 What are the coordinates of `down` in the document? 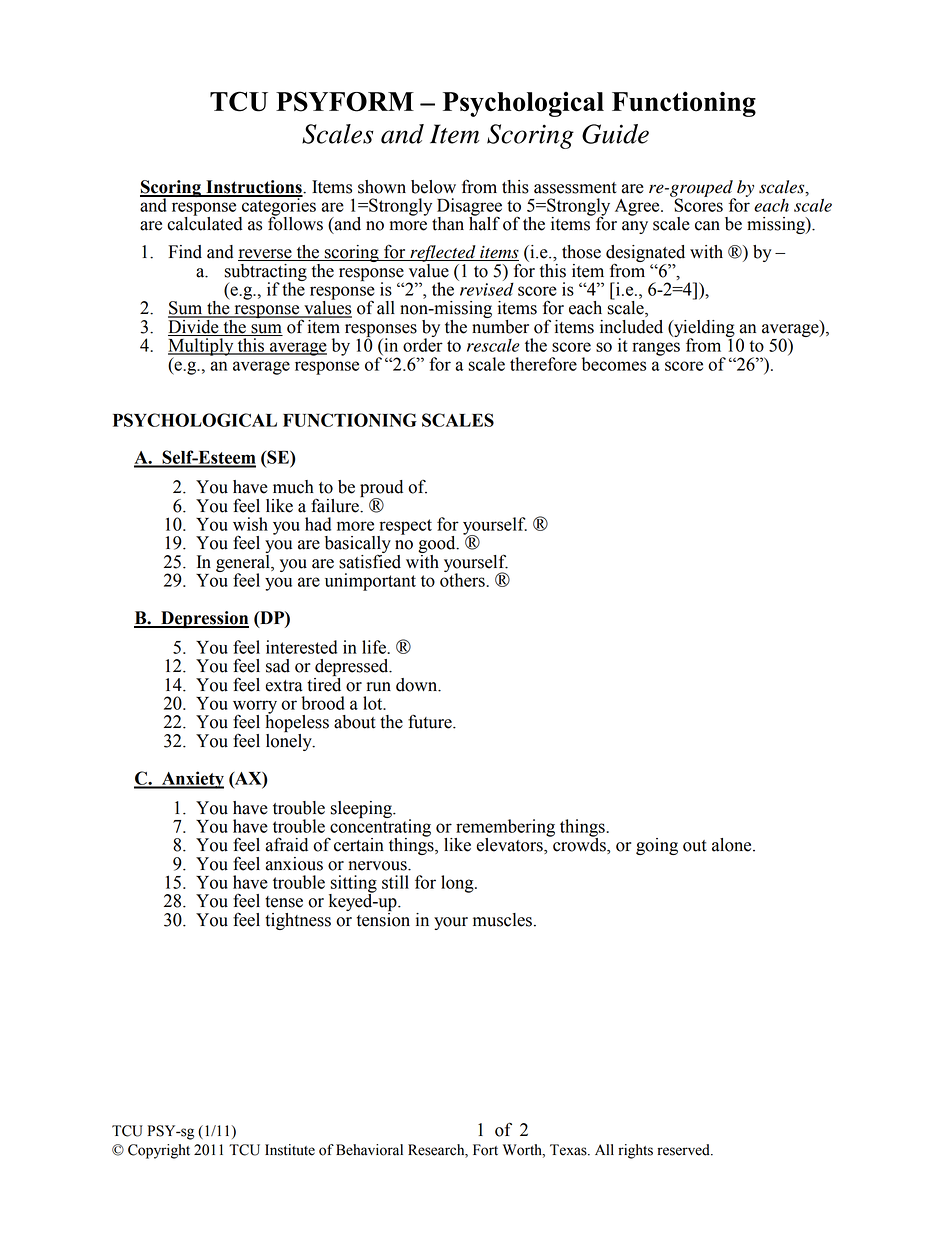 It's located at (418, 685).
